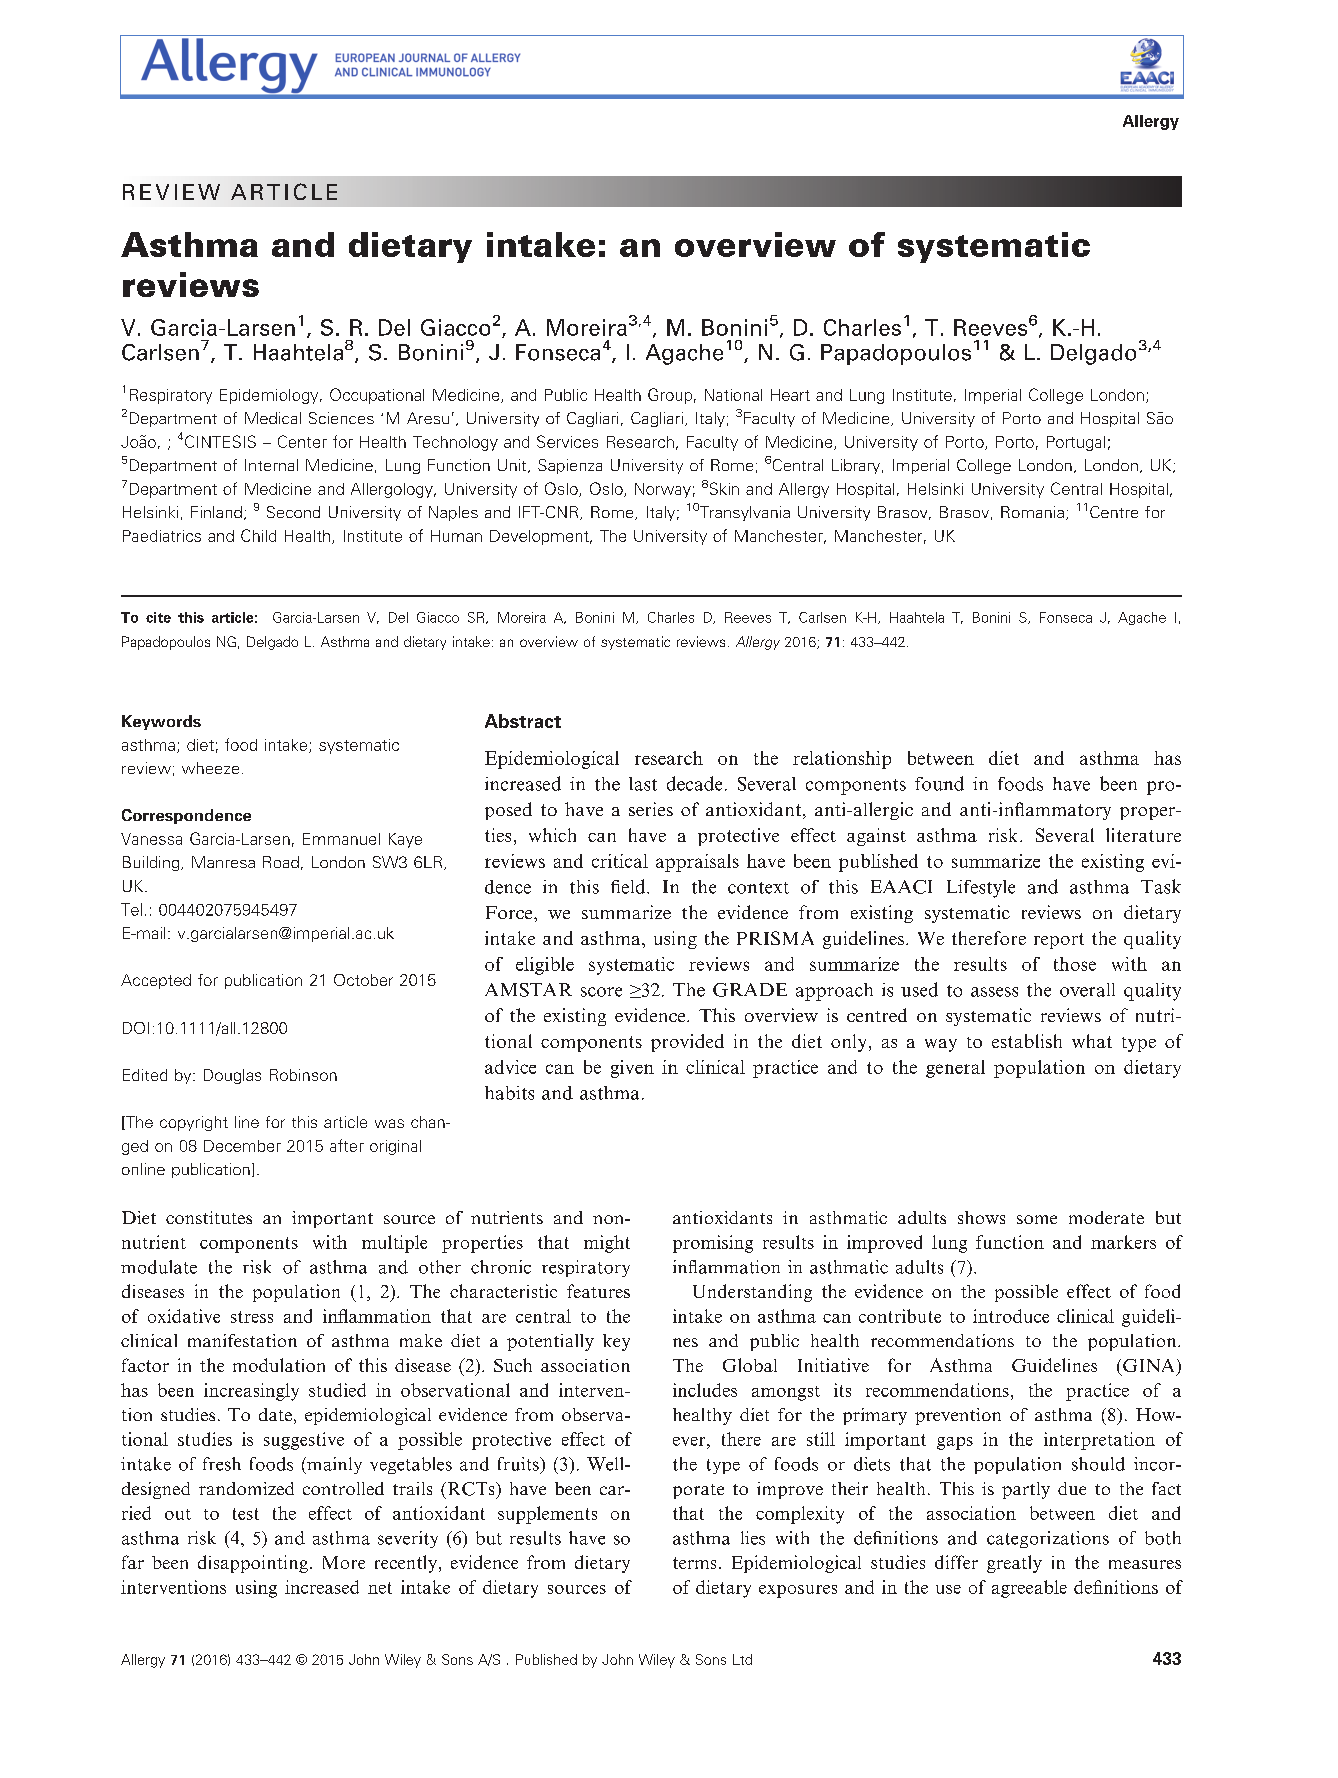 The height and width of the screenshot is (1778, 1338). What do you see at coordinates (687, 1043) in the screenshot?
I see `provided` at bounding box center [687, 1043].
